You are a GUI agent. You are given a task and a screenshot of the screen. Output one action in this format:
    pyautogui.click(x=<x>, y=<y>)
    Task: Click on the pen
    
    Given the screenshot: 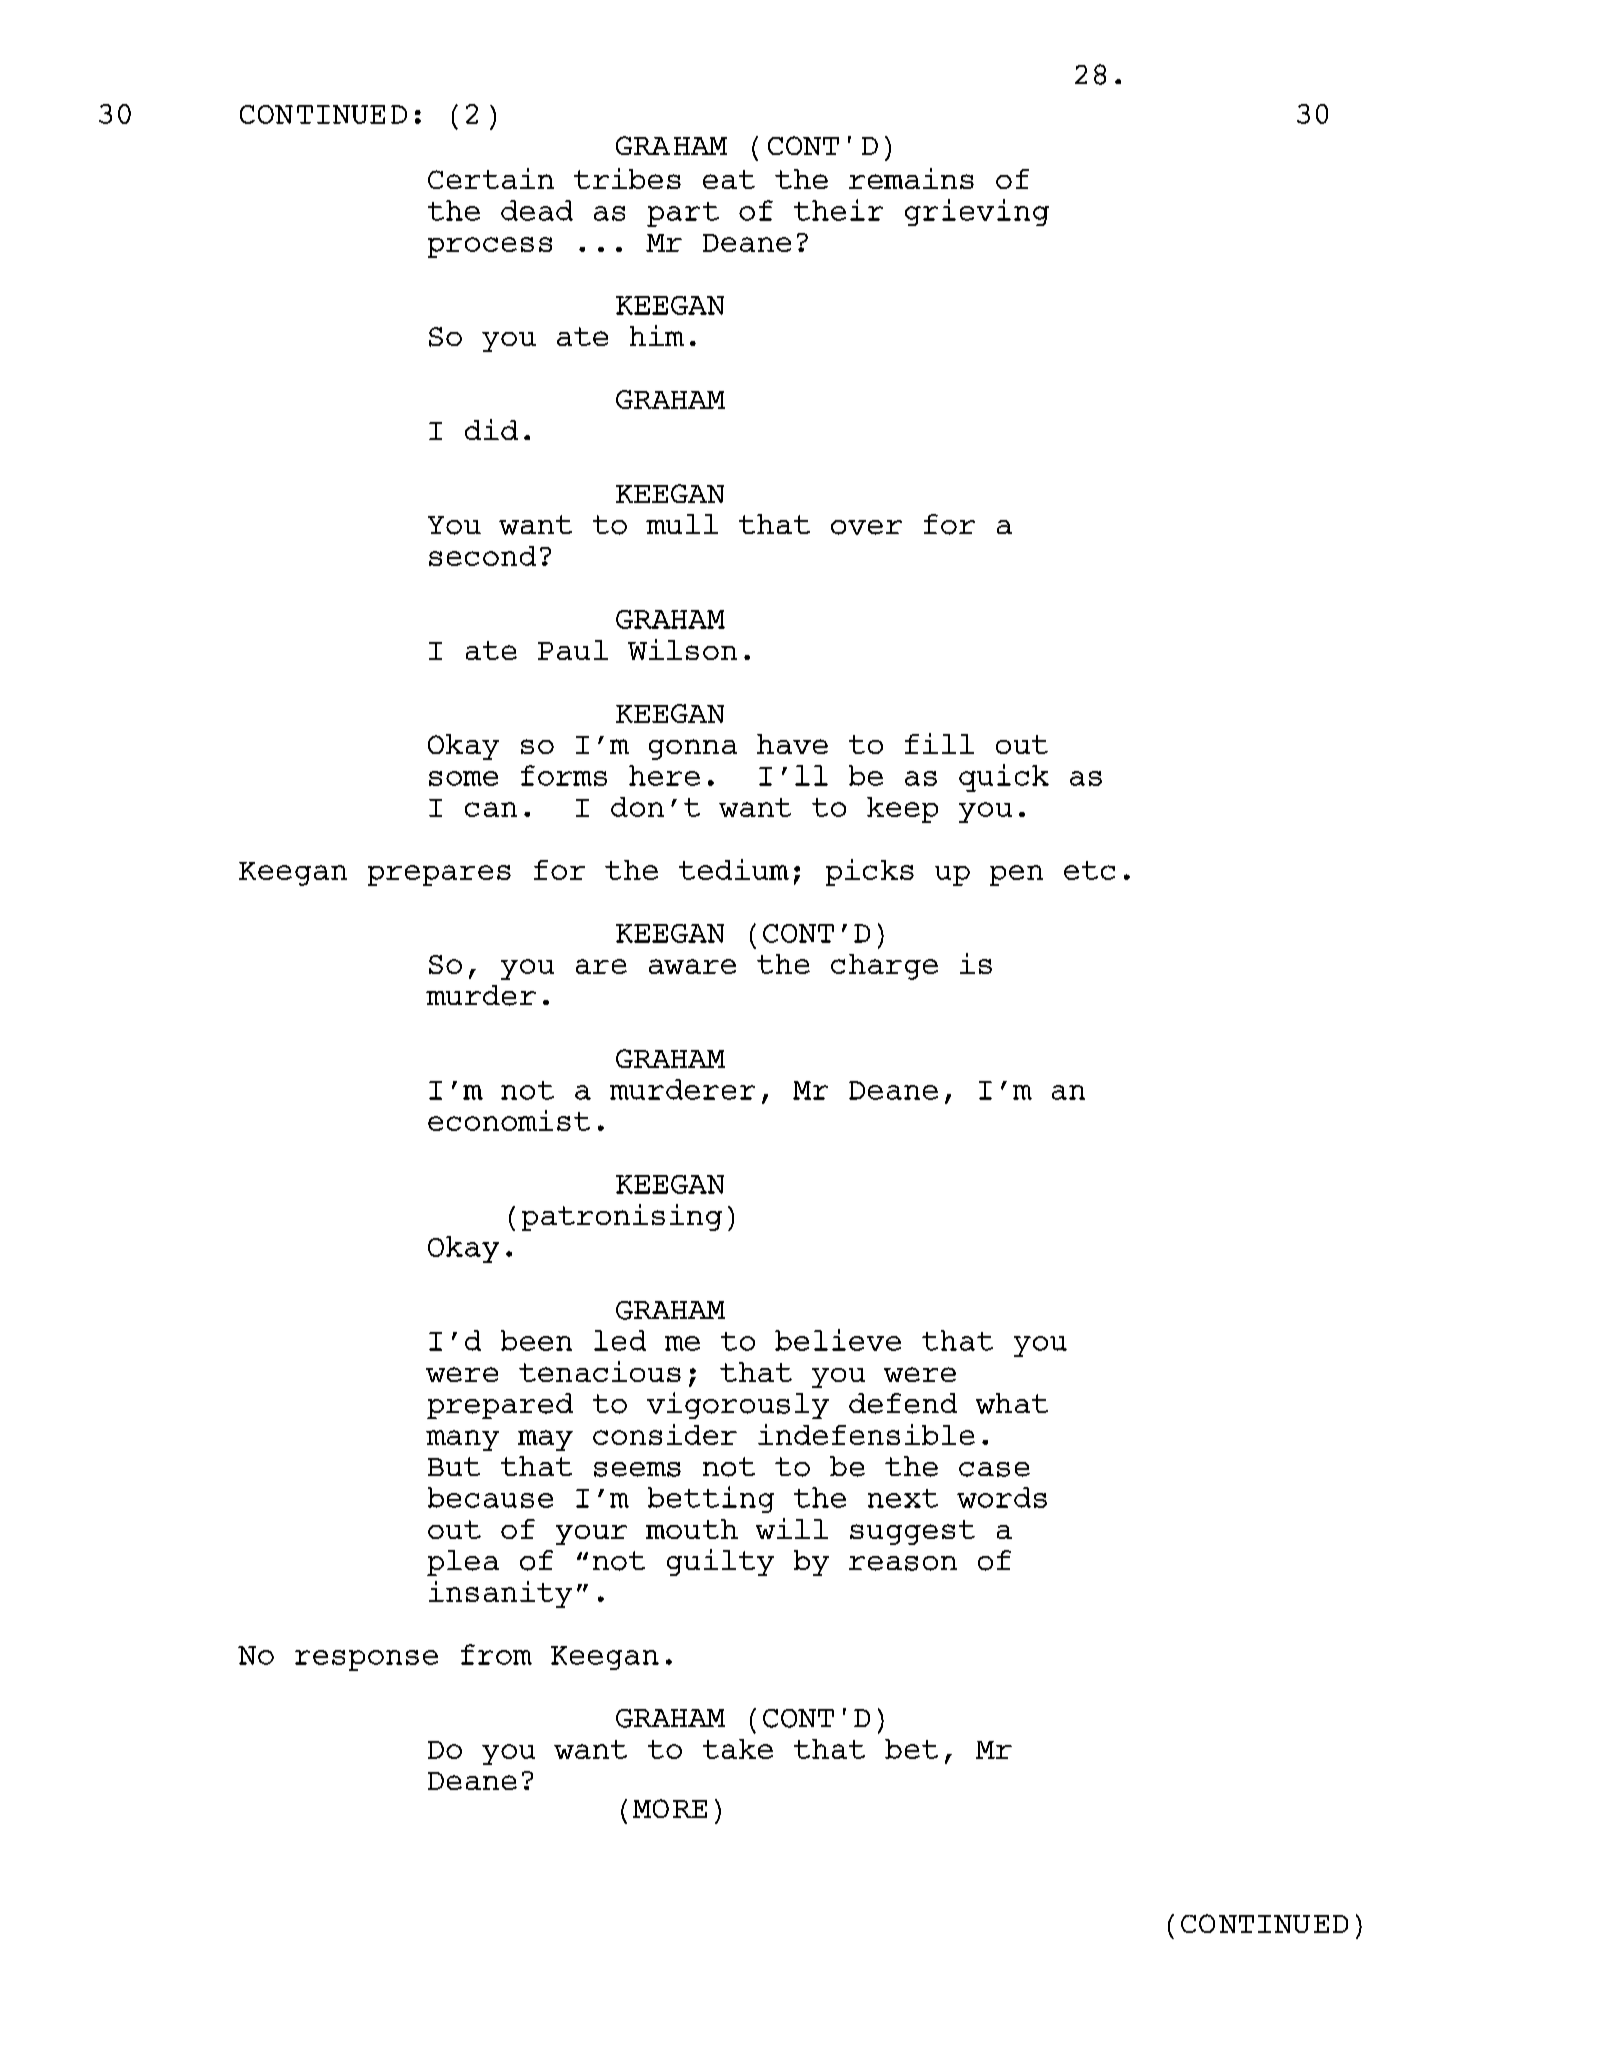 What is the action you would take?
    pyautogui.click(x=1016, y=875)
